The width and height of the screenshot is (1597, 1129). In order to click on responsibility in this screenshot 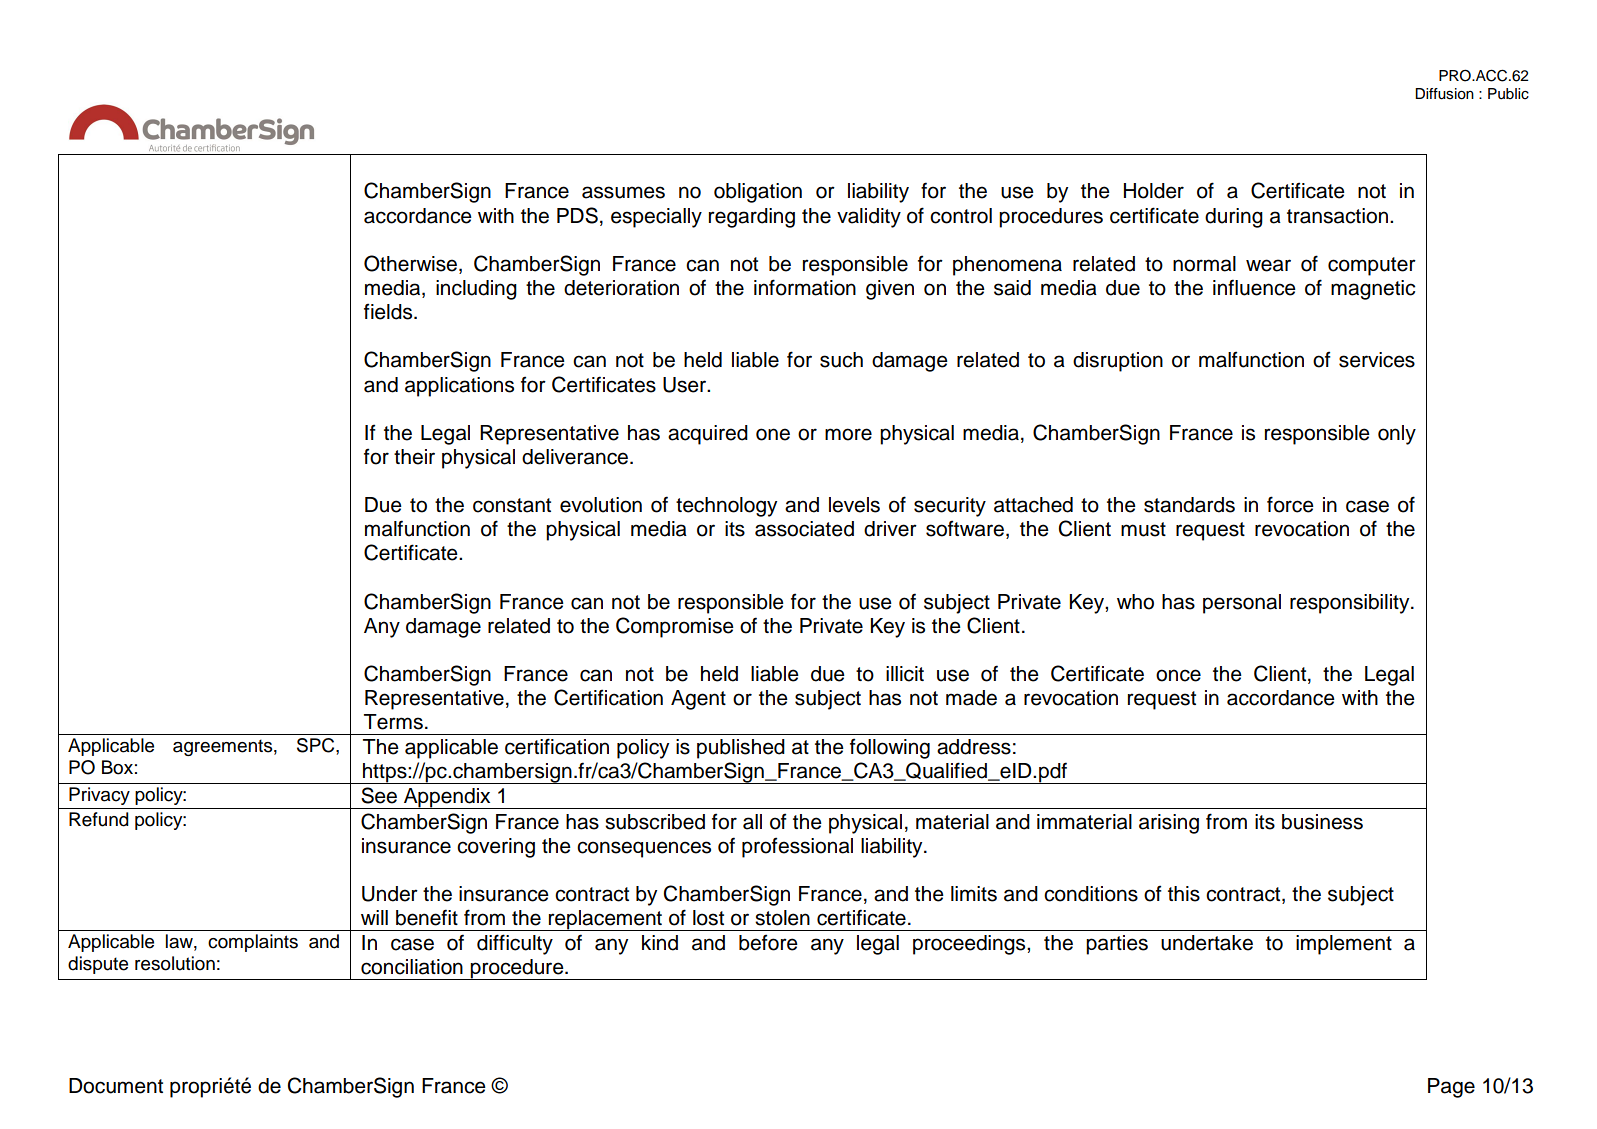, I will do `click(1351, 604)`.
